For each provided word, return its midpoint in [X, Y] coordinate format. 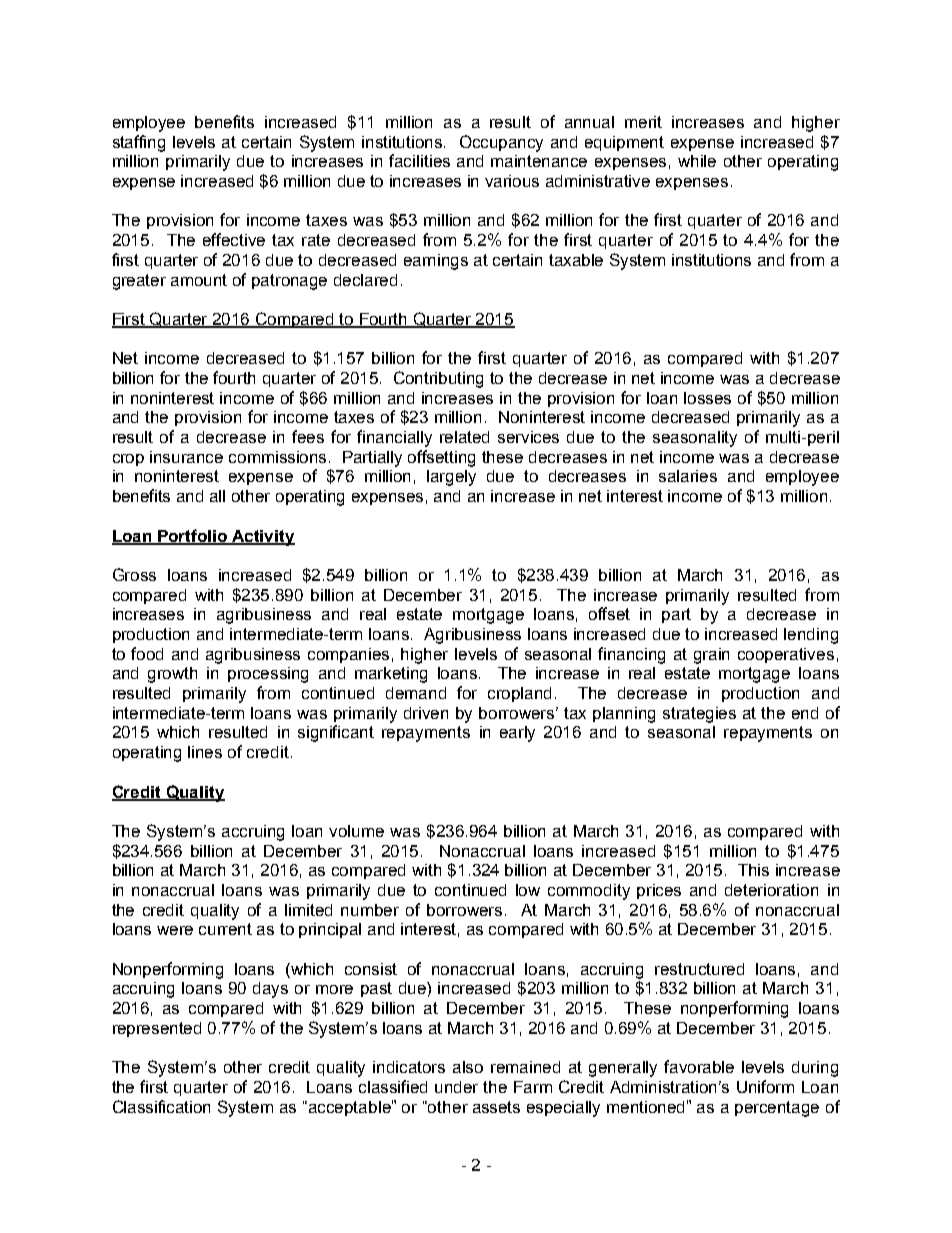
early [517, 734]
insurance [186, 457]
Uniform [765, 1086]
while [697, 161]
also [468, 1067]
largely [451, 478]
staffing [139, 143]
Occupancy [501, 143]
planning [624, 715]
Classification [161, 1106]
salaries [688, 476]
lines [205, 752]
